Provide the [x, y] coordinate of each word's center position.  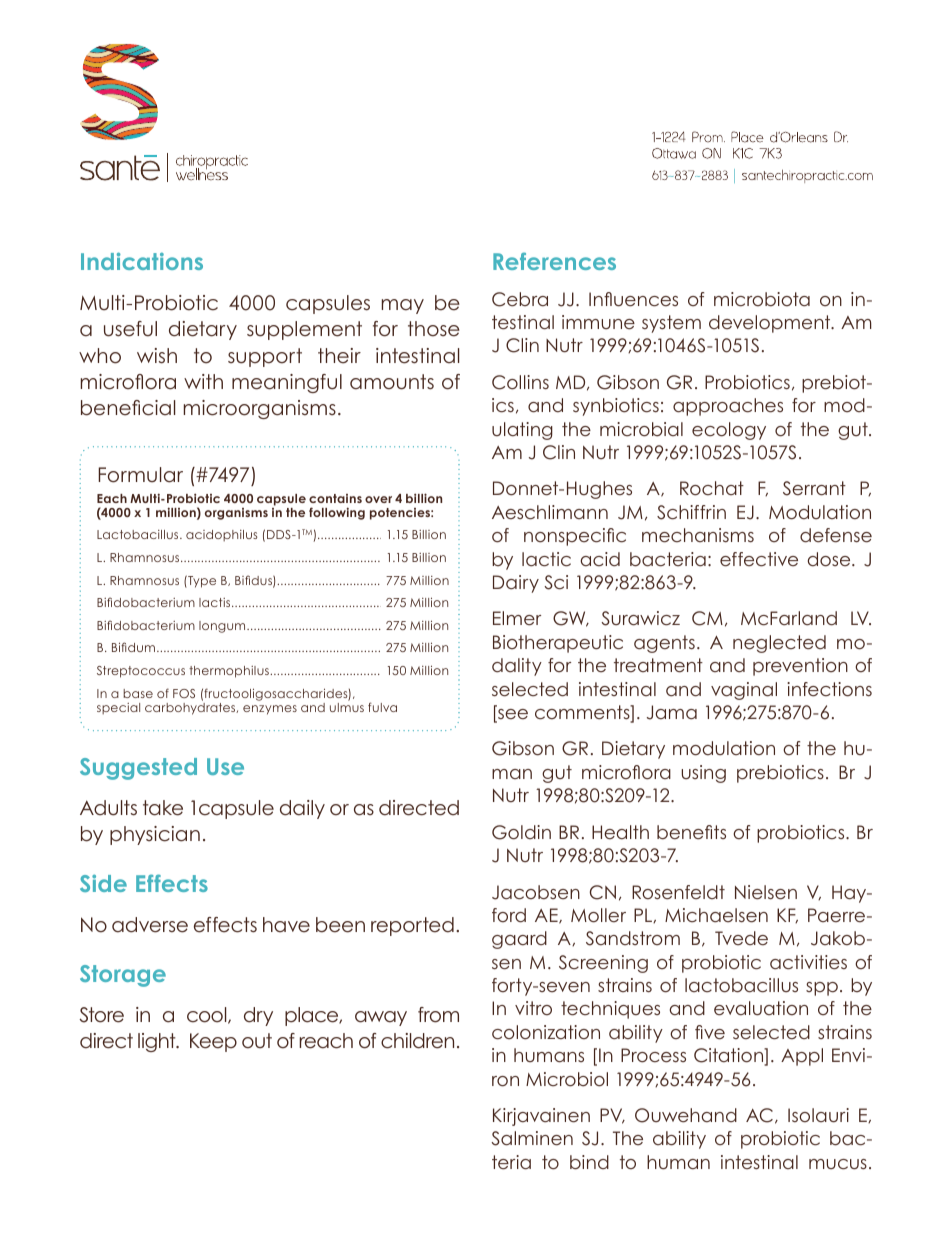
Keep [213, 1042]
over [378, 499]
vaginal [744, 691]
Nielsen [766, 892]
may [403, 306]
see [512, 715]
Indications [142, 261]
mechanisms [698, 535]
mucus [838, 1164]
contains [335, 498]
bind [589, 1162]
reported [412, 926]
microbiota [762, 299]
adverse [150, 925]
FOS [184, 693]
